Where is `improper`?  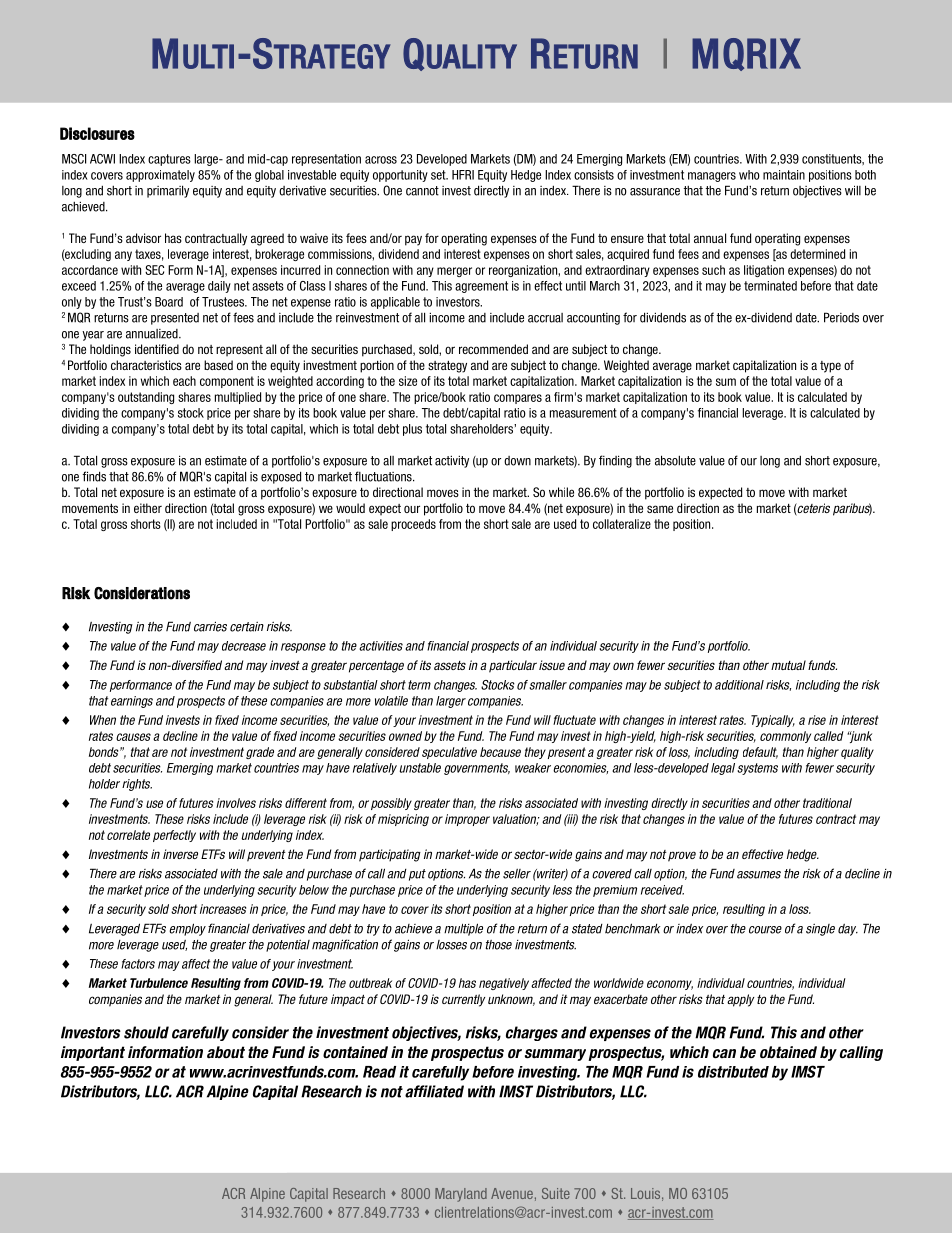 improper is located at coordinates (467, 820).
